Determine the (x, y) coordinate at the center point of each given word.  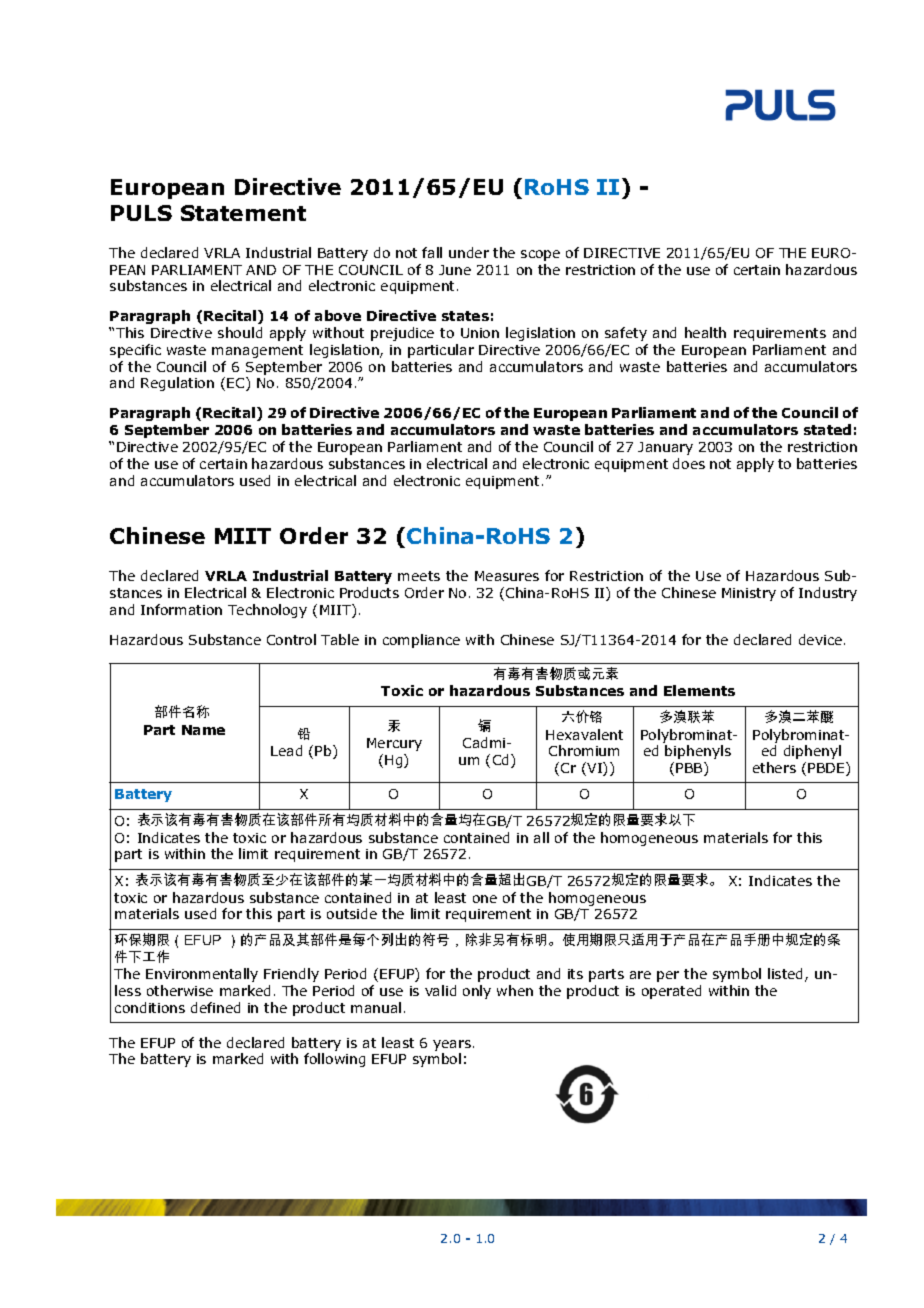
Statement (243, 213)
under (469, 252)
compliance (421, 641)
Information (181, 609)
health (705, 332)
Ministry (749, 594)
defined (215, 1007)
